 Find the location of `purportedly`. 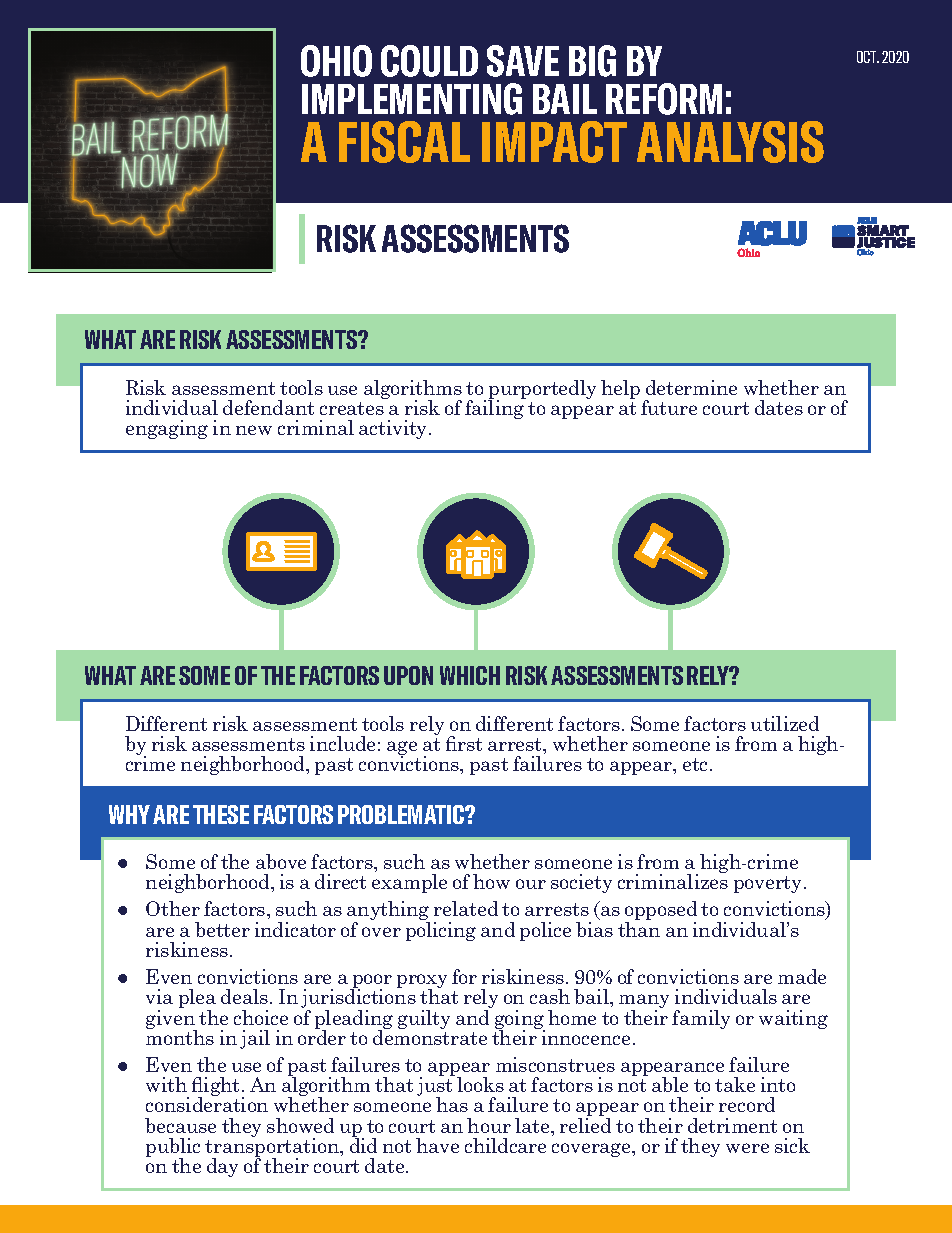

purportedly is located at coordinates (542, 391).
